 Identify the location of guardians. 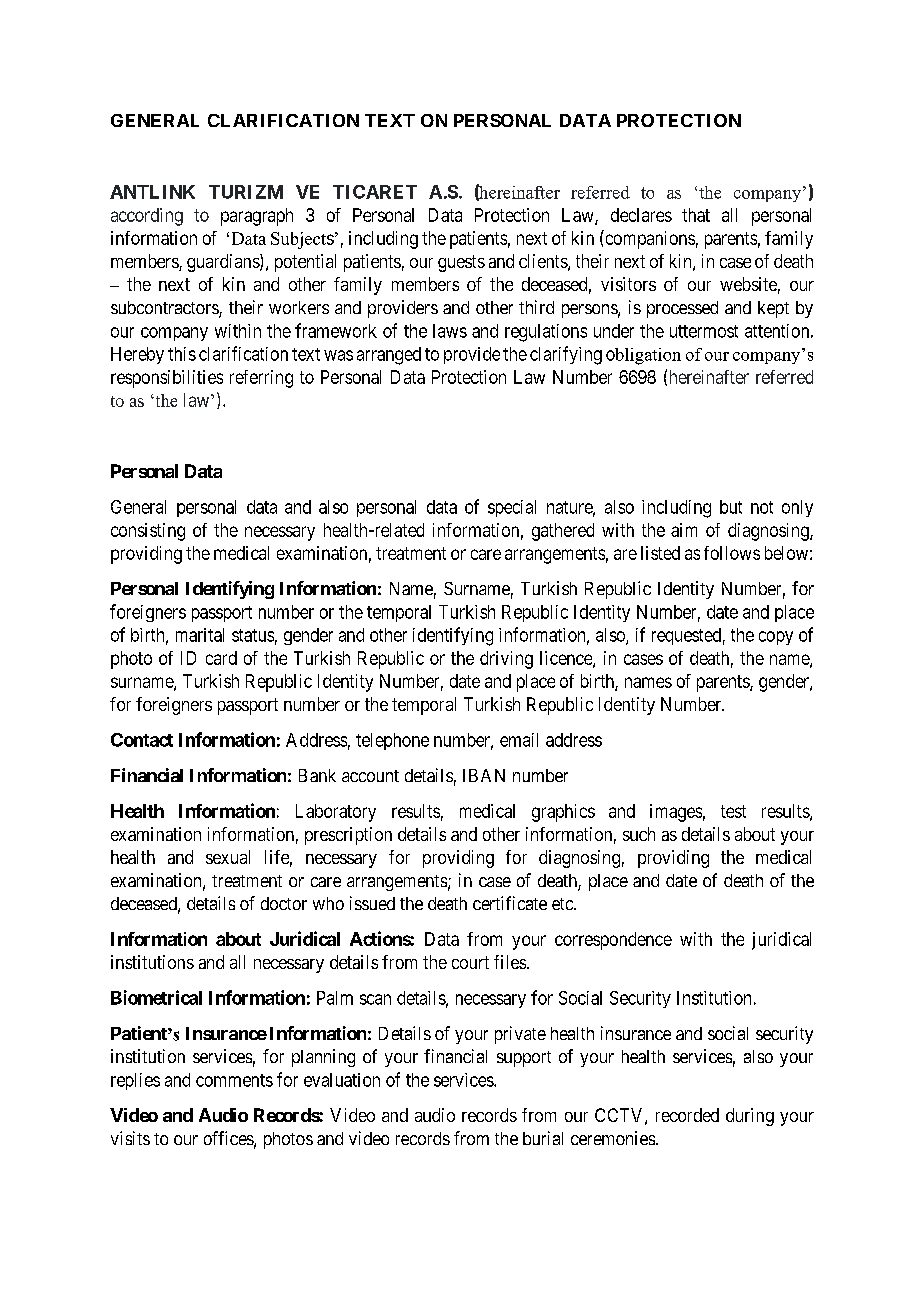
(224, 263).
